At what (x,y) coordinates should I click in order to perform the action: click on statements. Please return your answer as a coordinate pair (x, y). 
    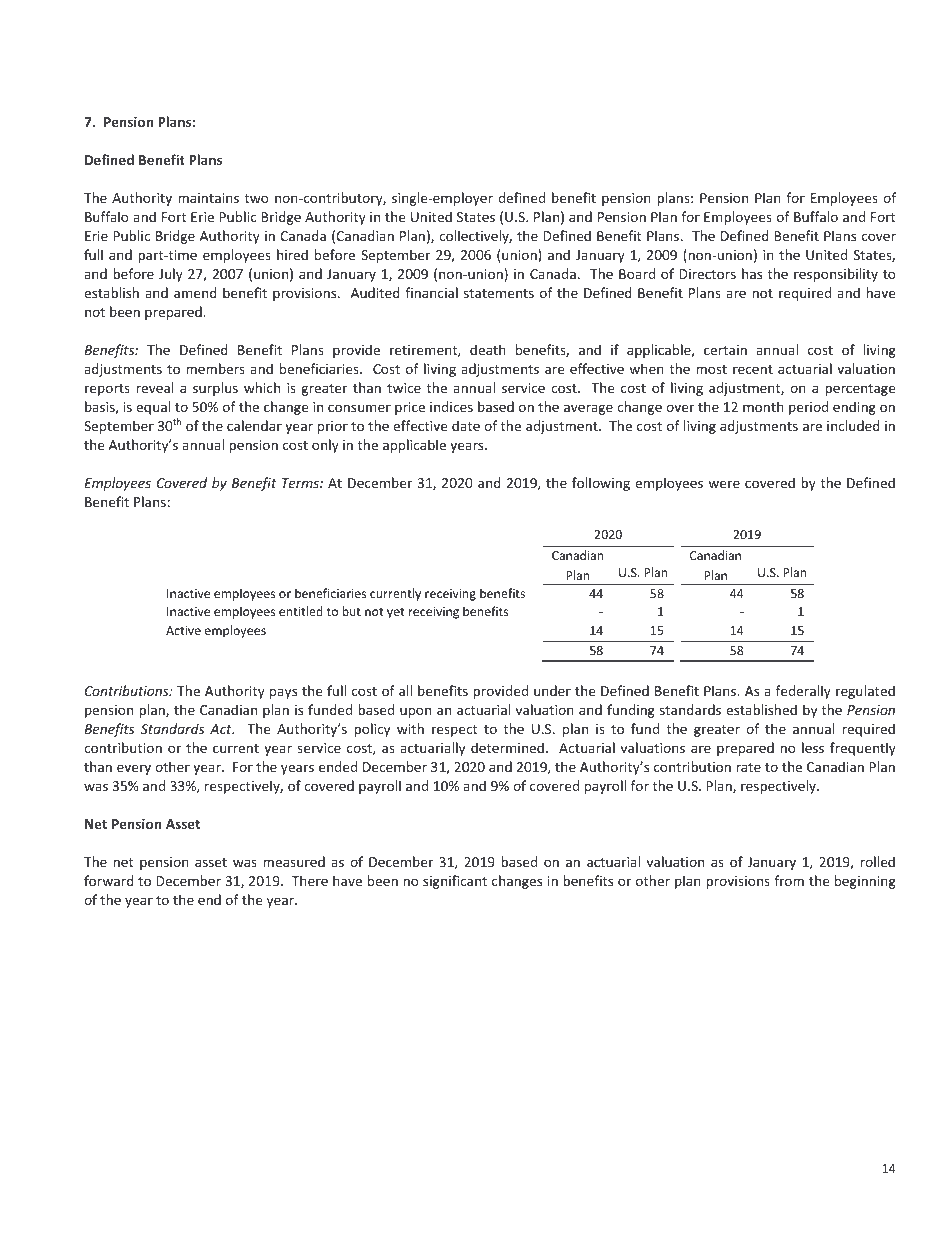
    Looking at the image, I should click on (499, 293).
